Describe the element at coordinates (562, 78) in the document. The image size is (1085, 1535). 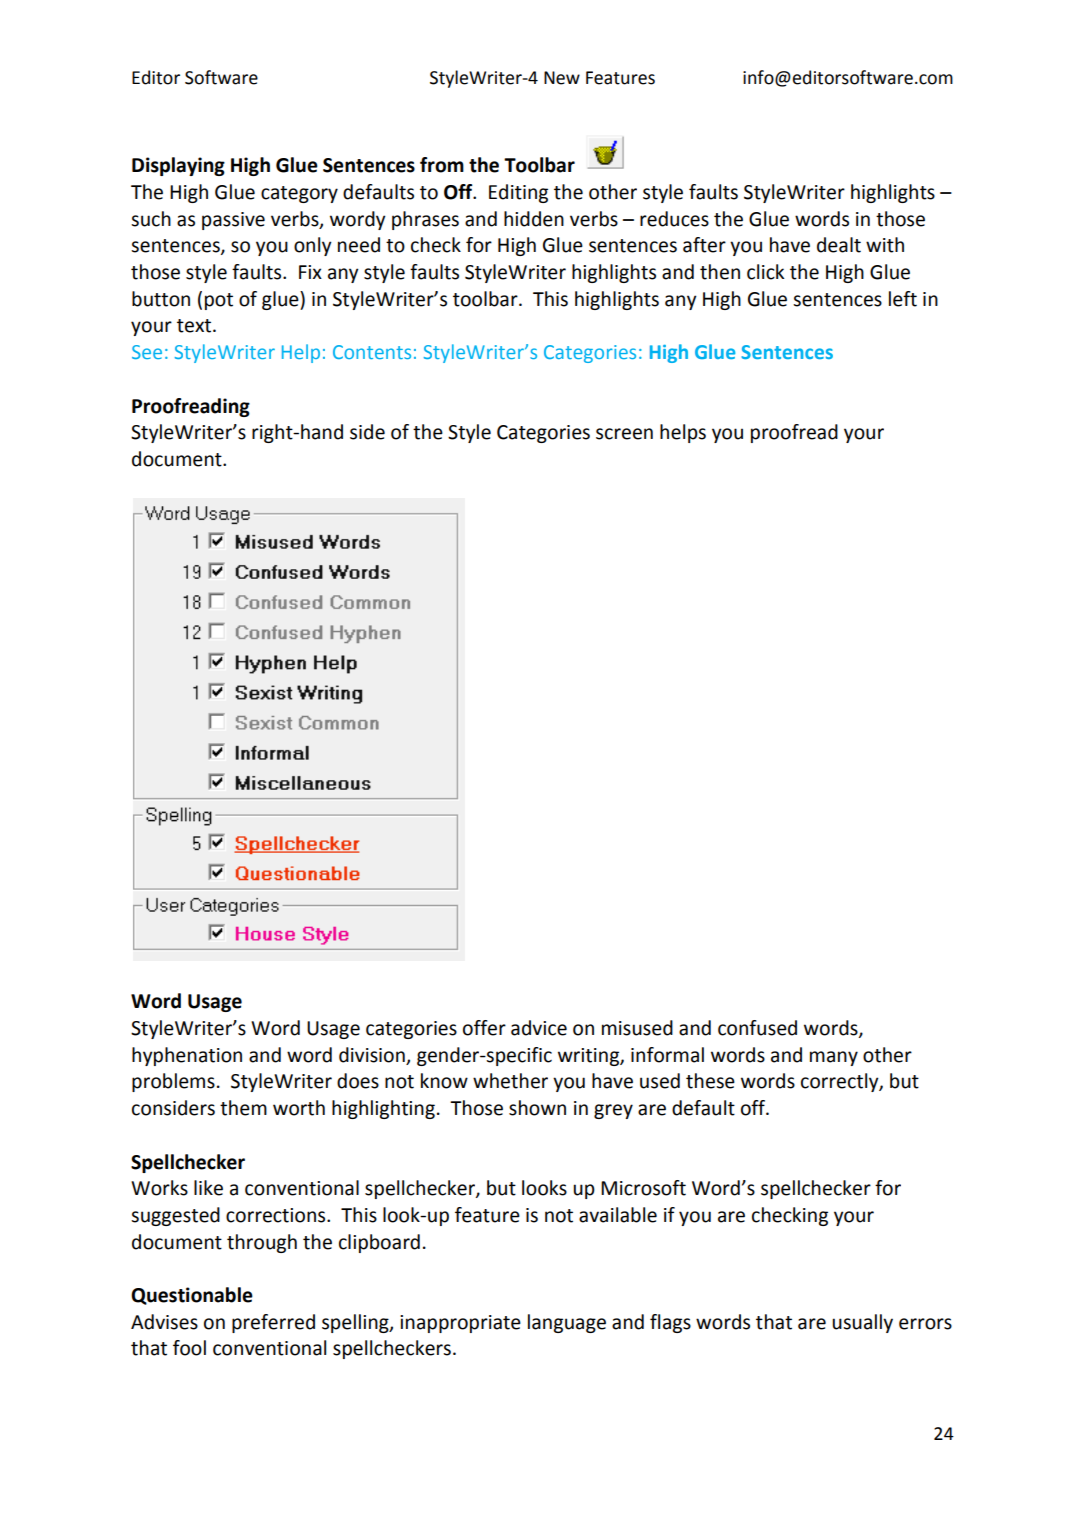
I see `New` at that location.
